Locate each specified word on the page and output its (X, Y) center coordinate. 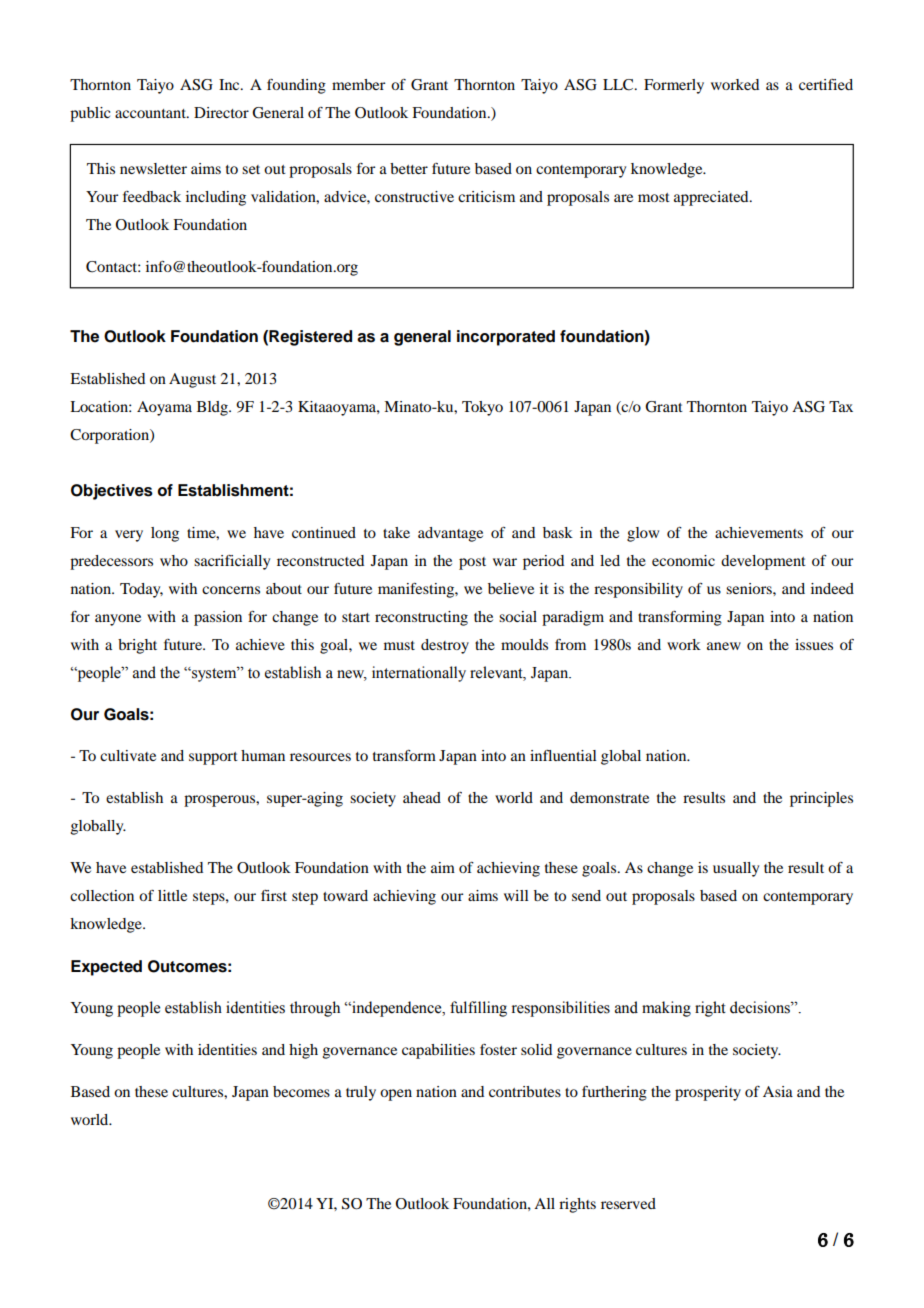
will (516, 895)
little (172, 895)
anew (724, 646)
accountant (151, 113)
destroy (445, 646)
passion (218, 618)
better (409, 168)
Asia (778, 1091)
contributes (525, 1091)
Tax (841, 406)
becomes (301, 1091)
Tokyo (482, 408)
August (192, 380)
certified (826, 84)
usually (736, 869)
